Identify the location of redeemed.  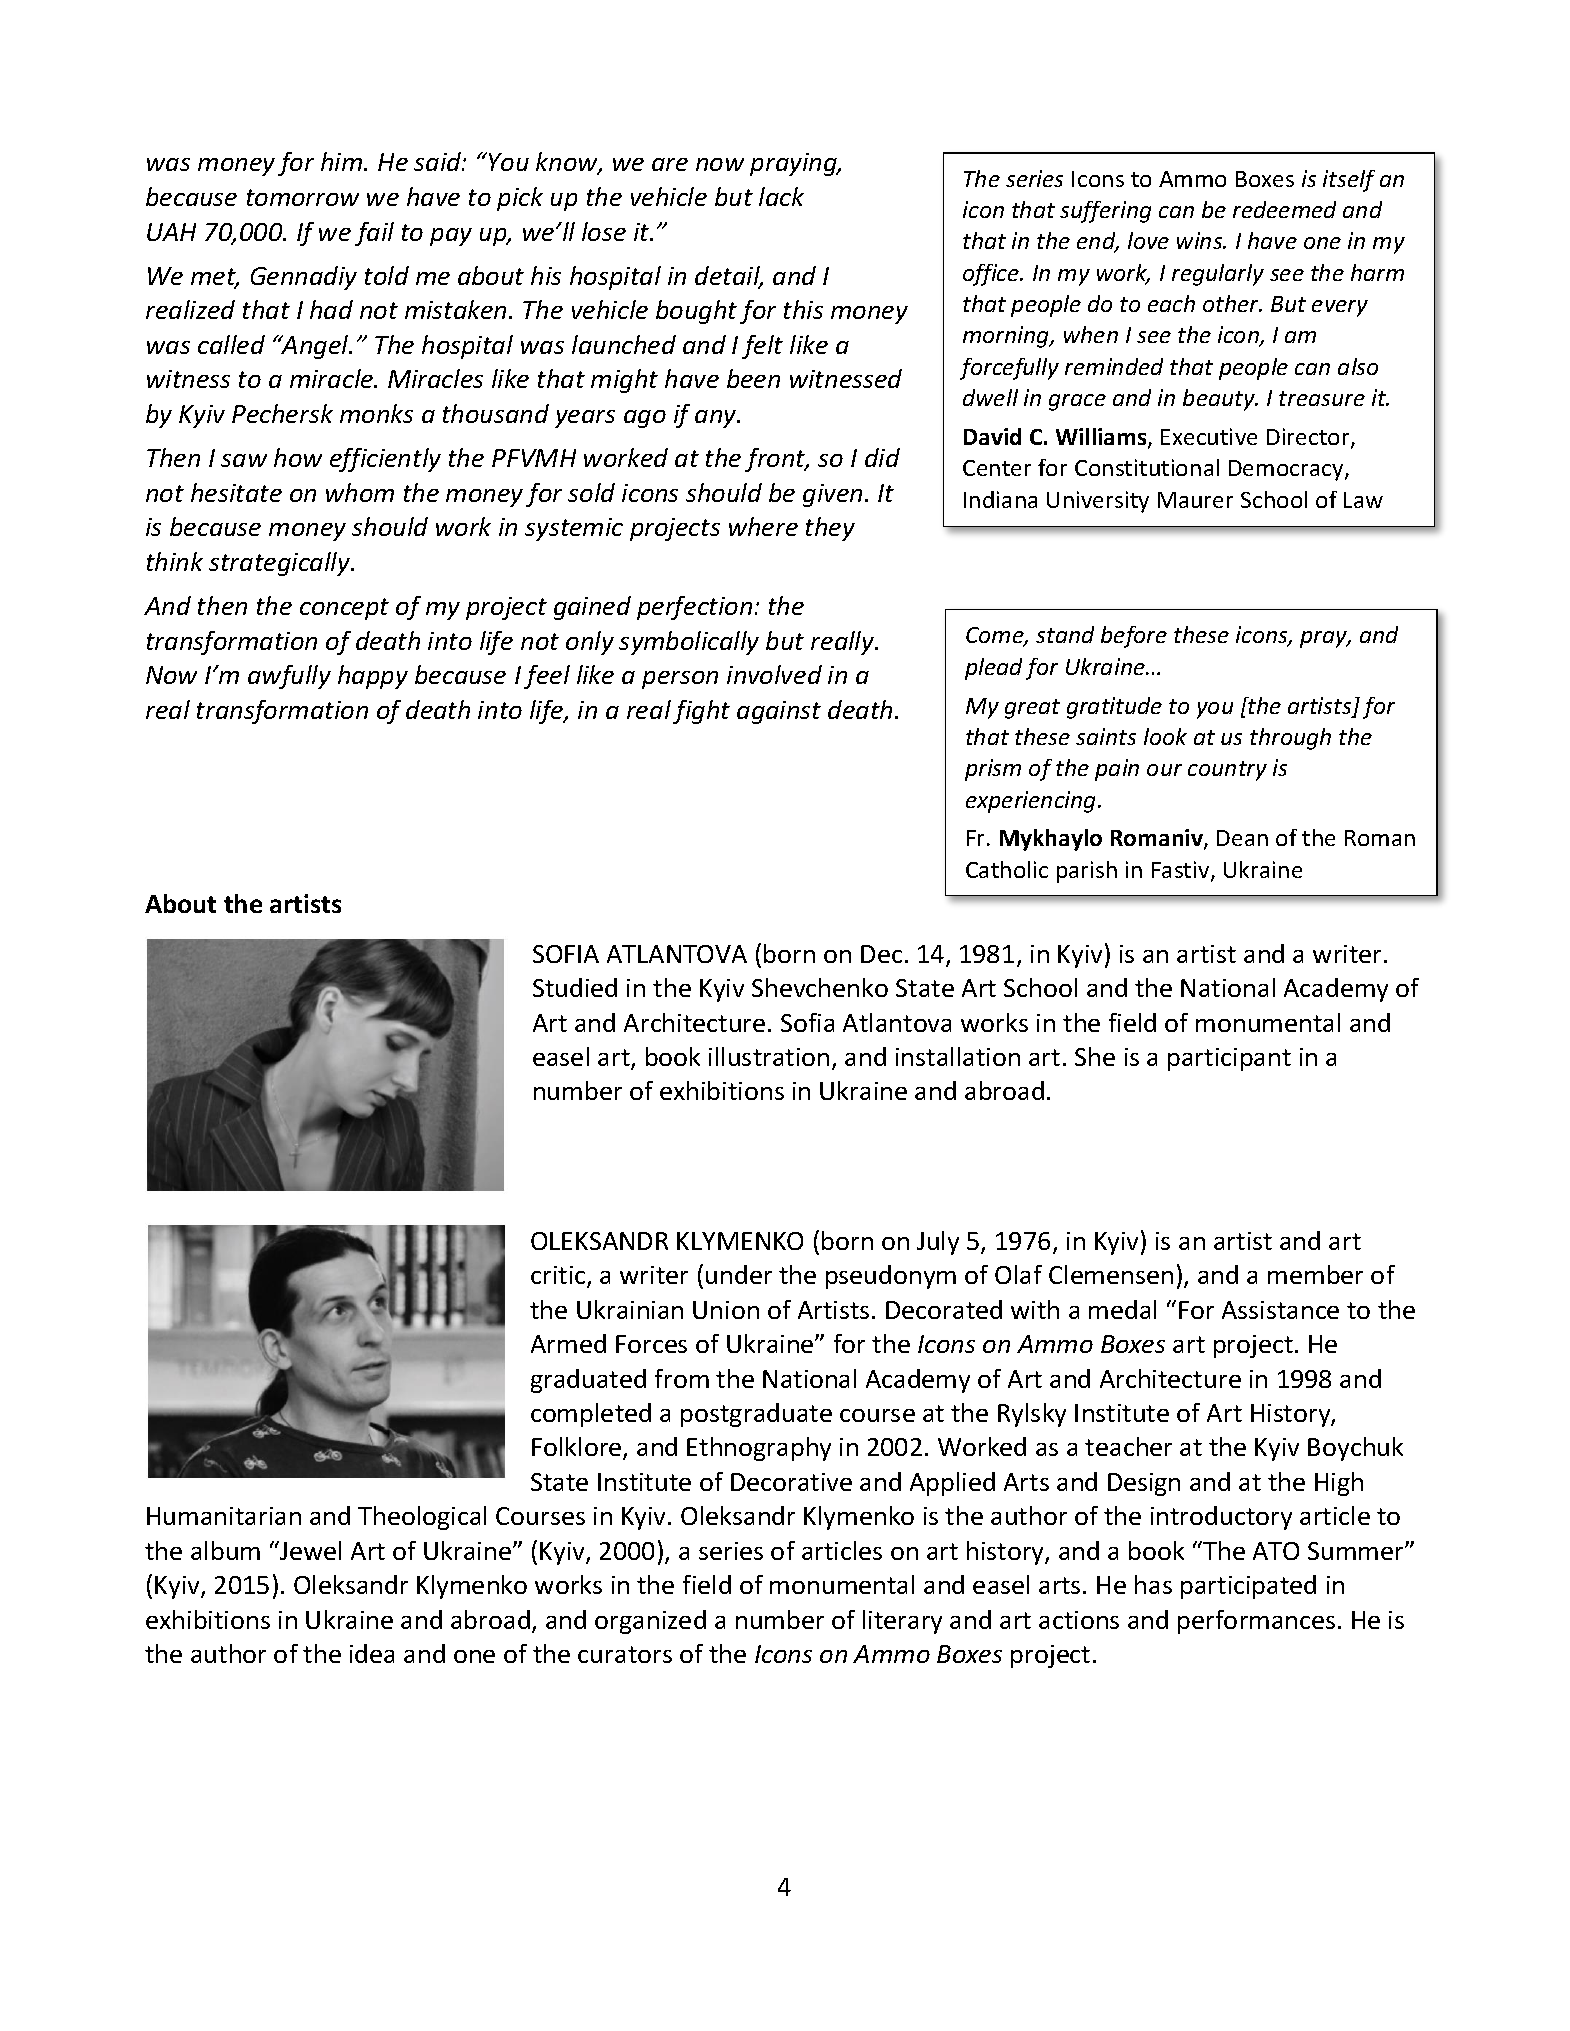
(1284, 209).
